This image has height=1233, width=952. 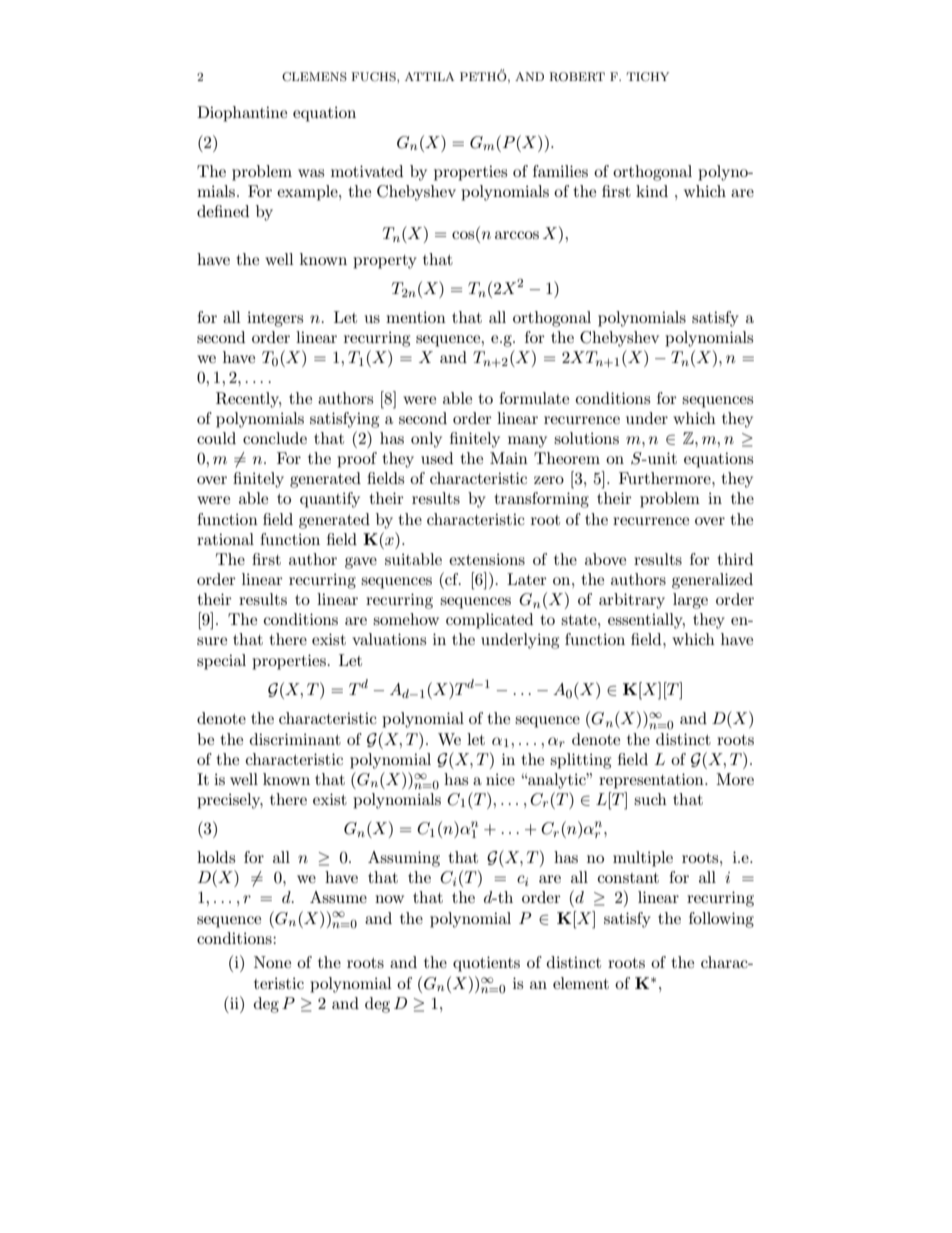 I want to click on mention, so click(x=416, y=317).
